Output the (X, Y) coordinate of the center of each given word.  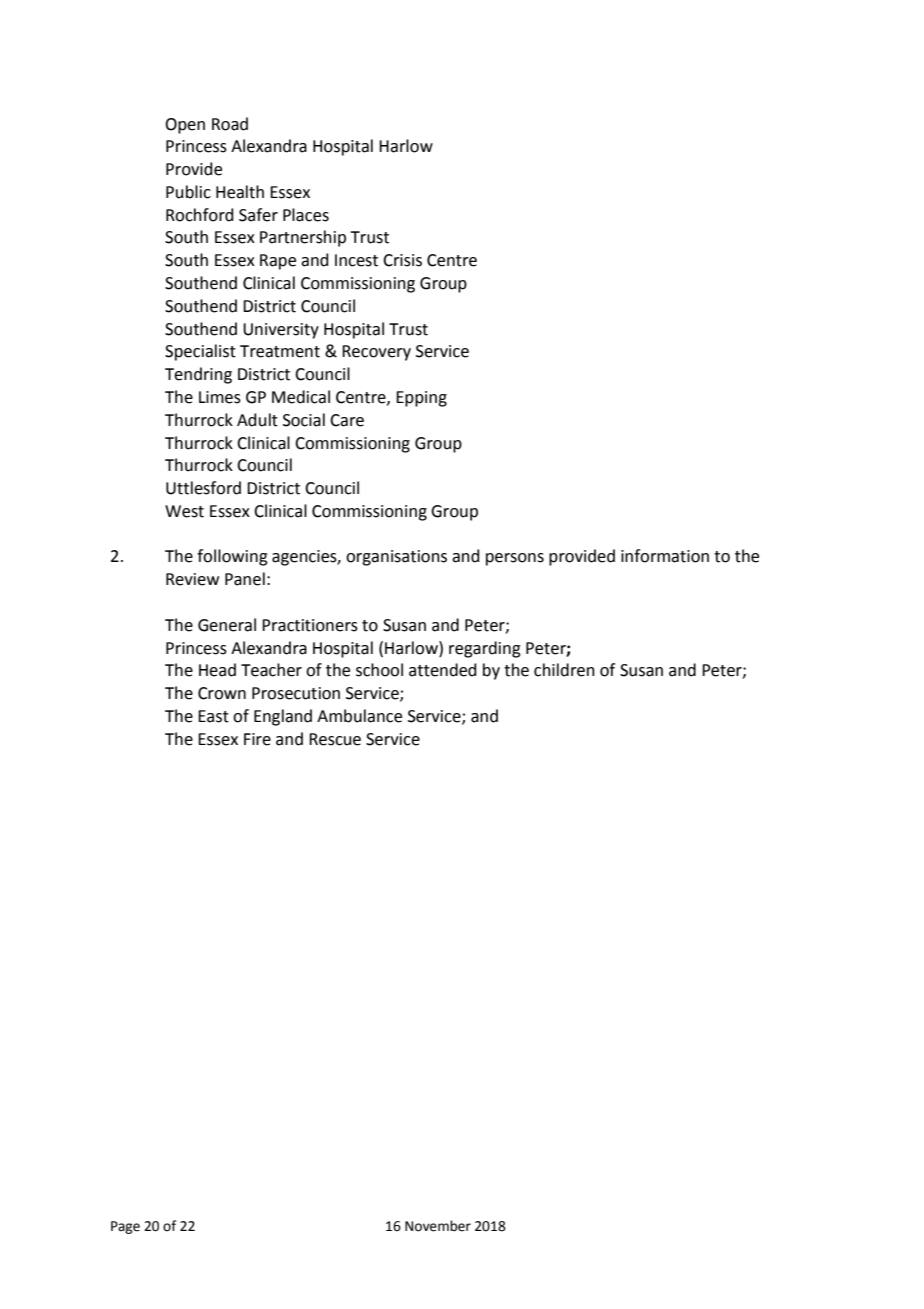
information (665, 556)
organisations (396, 558)
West (184, 511)
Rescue (335, 739)
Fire (257, 739)
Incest (356, 260)
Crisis (402, 260)
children (564, 670)
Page (125, 1227)
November (438, 1226)
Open (185, 126)
